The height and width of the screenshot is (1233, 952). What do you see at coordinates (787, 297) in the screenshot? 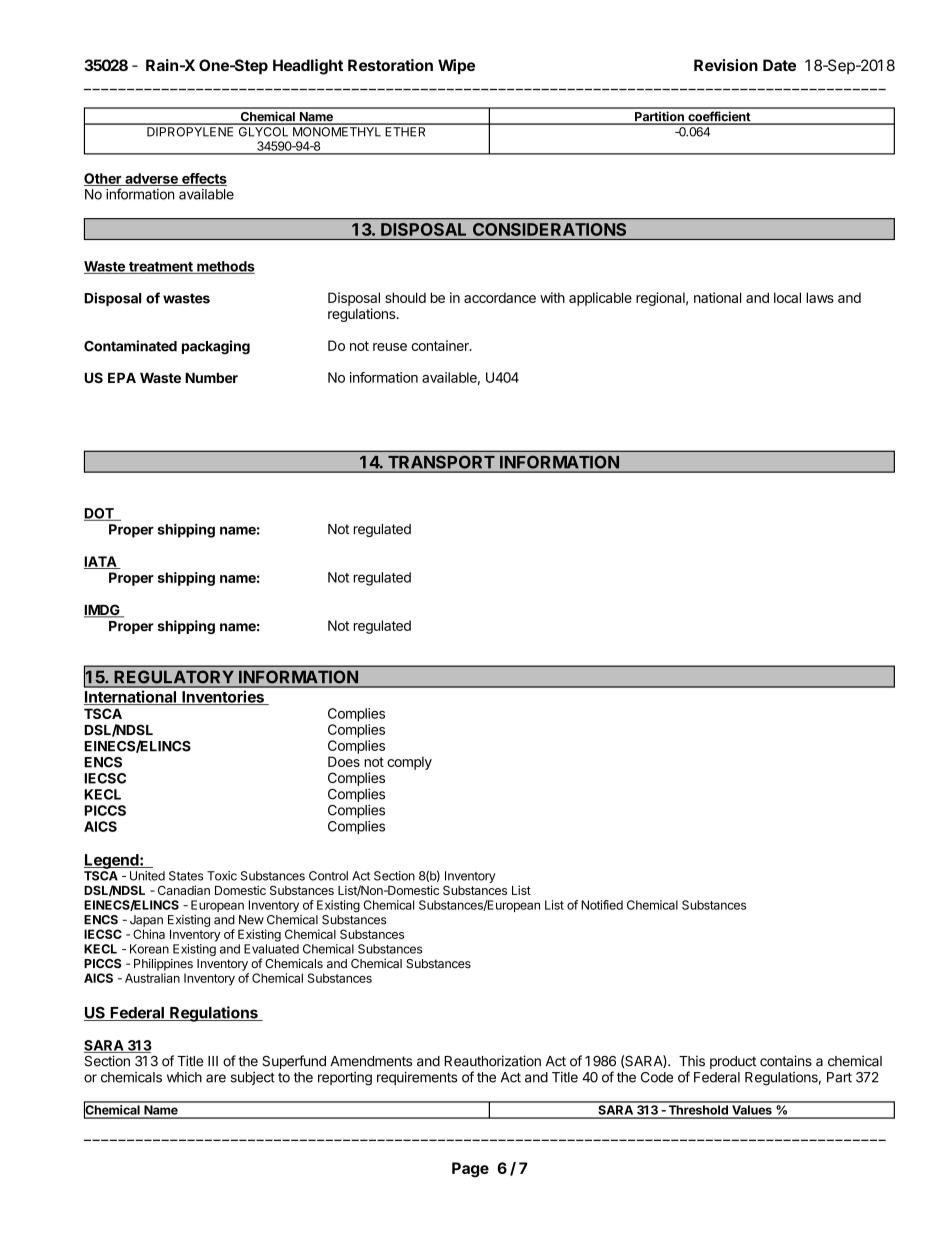
I see `local` at bounding box center [787, 297].
